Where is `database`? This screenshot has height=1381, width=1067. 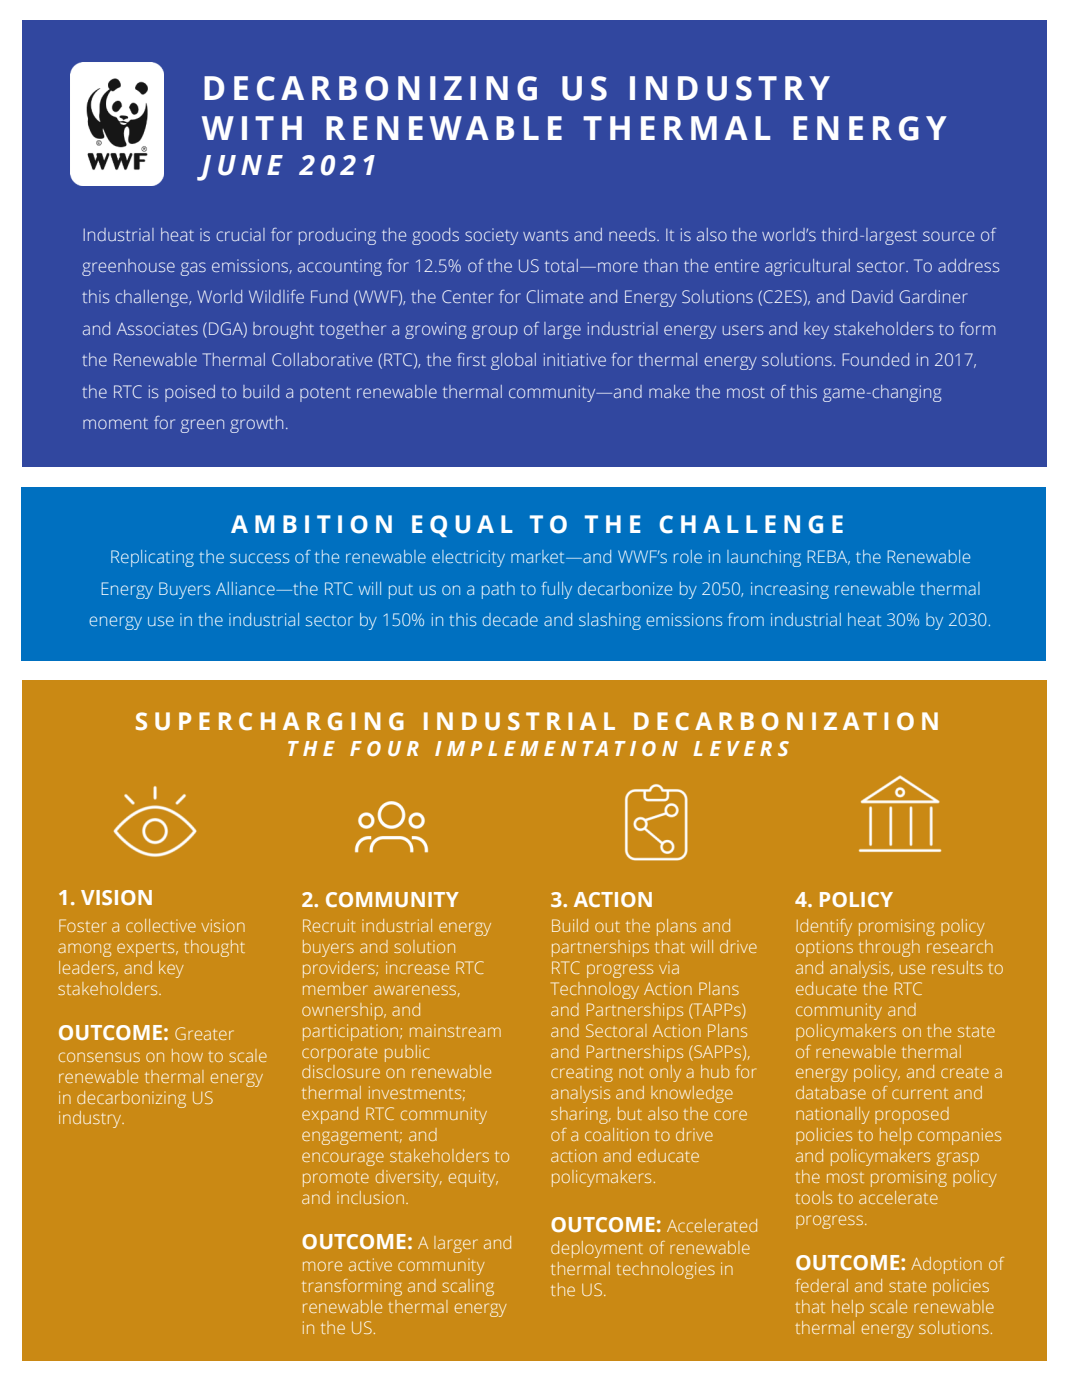
database is located at coordinates (831, 1092).
